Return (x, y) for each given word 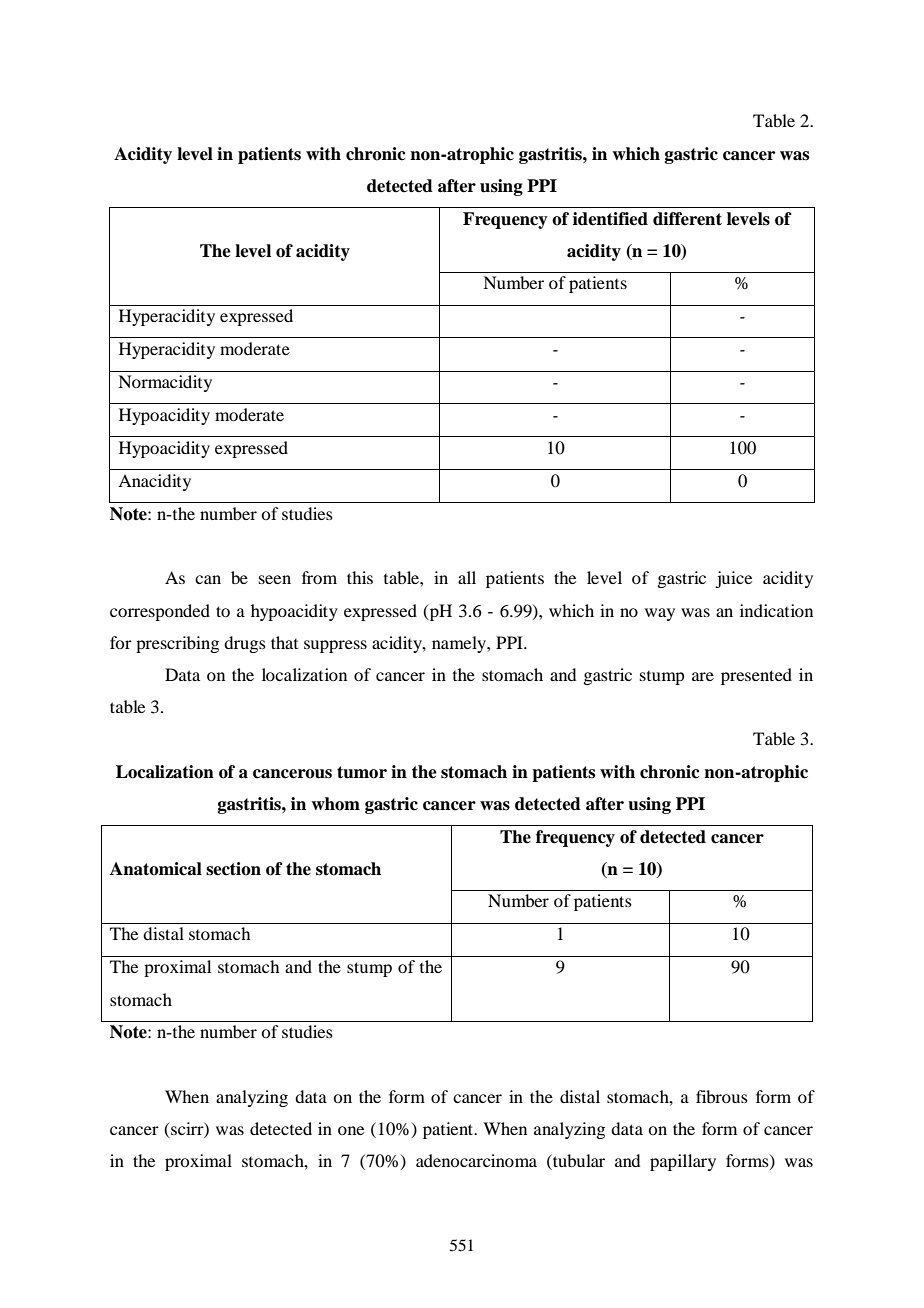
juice (733, 579)
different (687, 219)
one (351, 1130)
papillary (683, 1162)
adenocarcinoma (476, 1160)
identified (610, 219)
